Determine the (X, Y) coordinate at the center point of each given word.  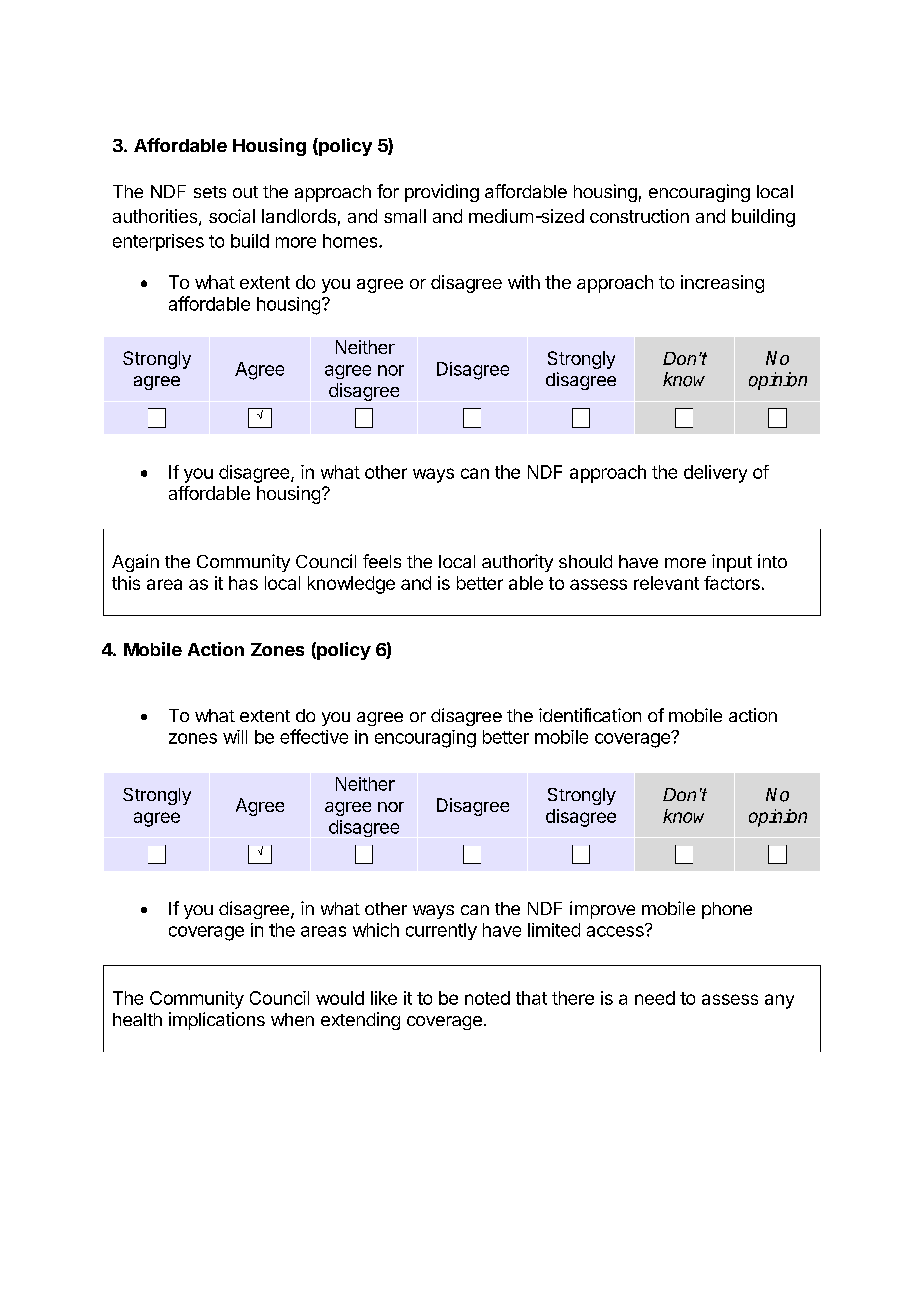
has (243, 583)
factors (732, 583)
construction (639, 216)
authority (517, 563)
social (232, 216)
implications (217, 1021)
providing (442, 193)
